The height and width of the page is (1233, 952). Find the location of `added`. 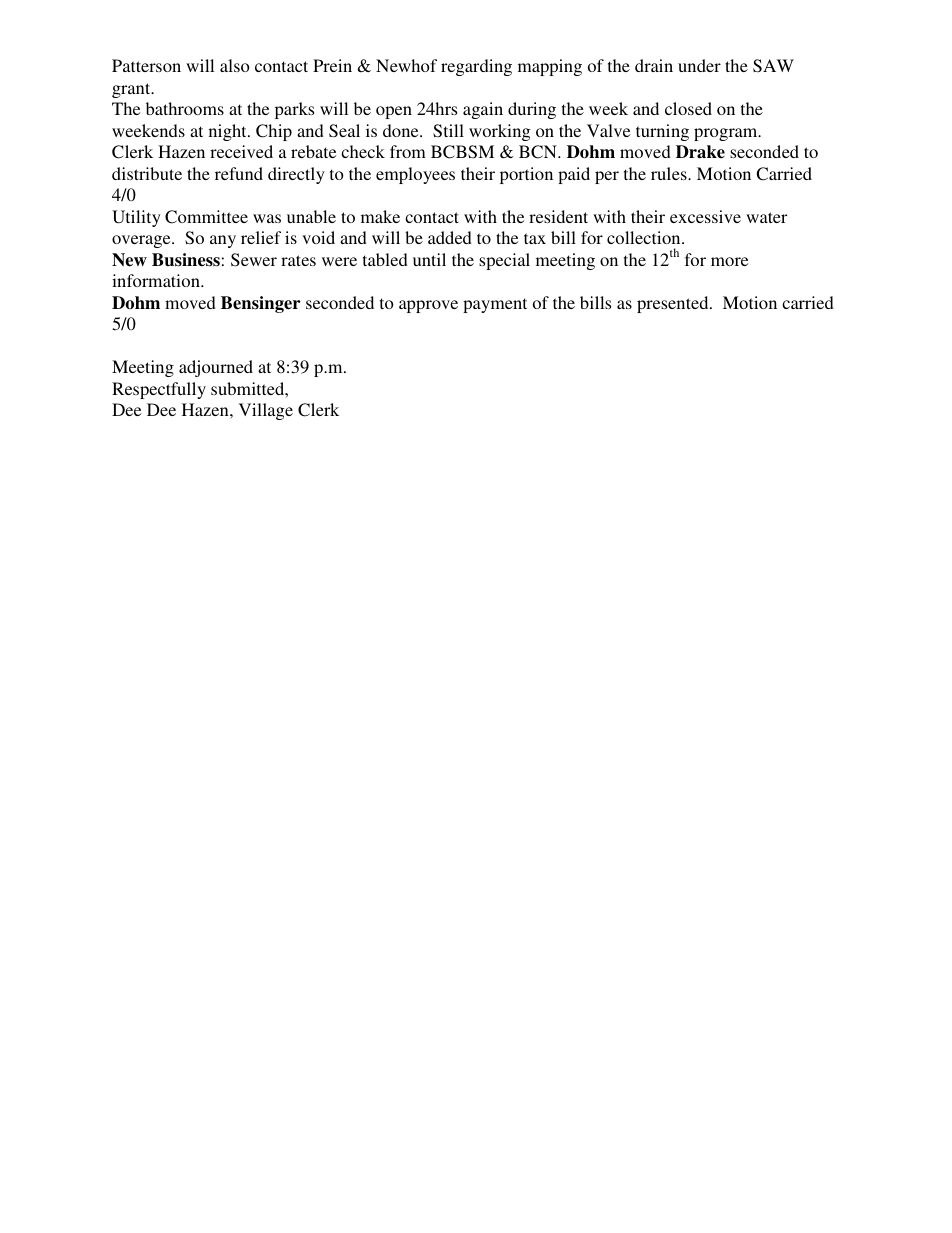

added is located at coordinates (450, 237).
